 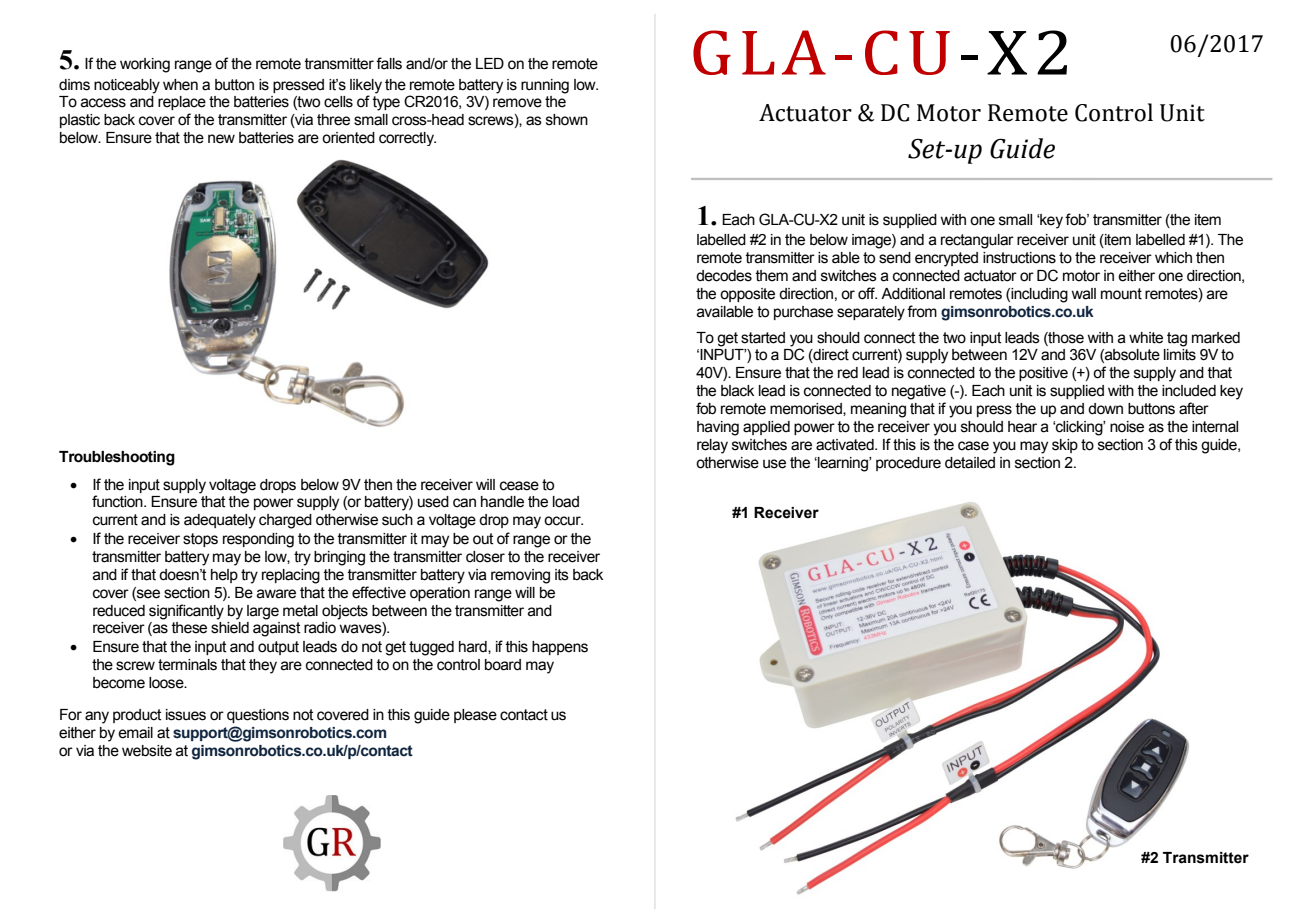 I want to click on when, so click(x=180, y=85).
